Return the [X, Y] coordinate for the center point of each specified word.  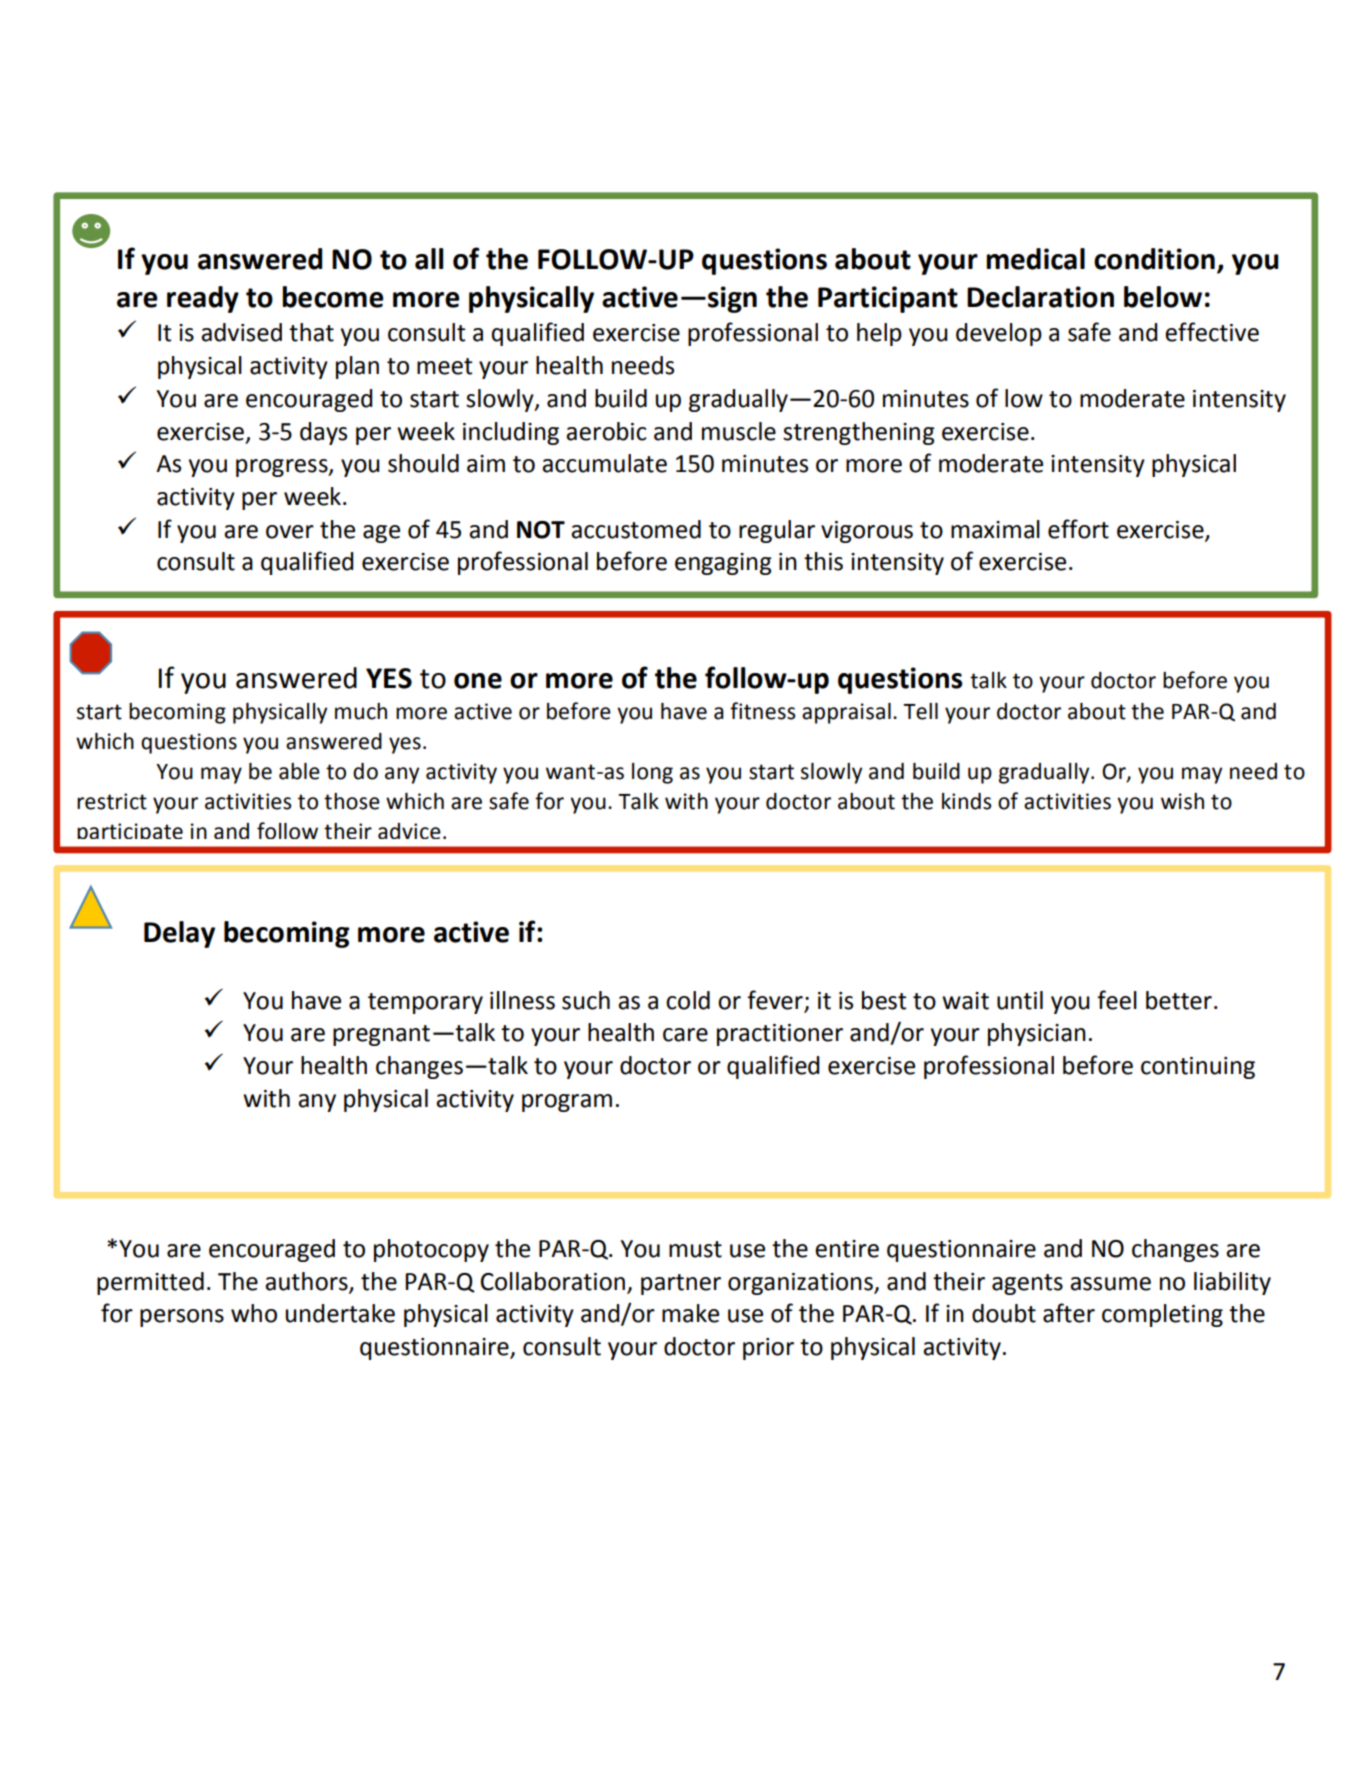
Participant [888, 299]
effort [1078, 529]
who [254, 1313]
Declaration [1040, 297]
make [690, 1313]
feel [1117, 1000]
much [361, 711]
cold [688, 1000]
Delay [179, 934]
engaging [723, 564]
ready [203, 299]
